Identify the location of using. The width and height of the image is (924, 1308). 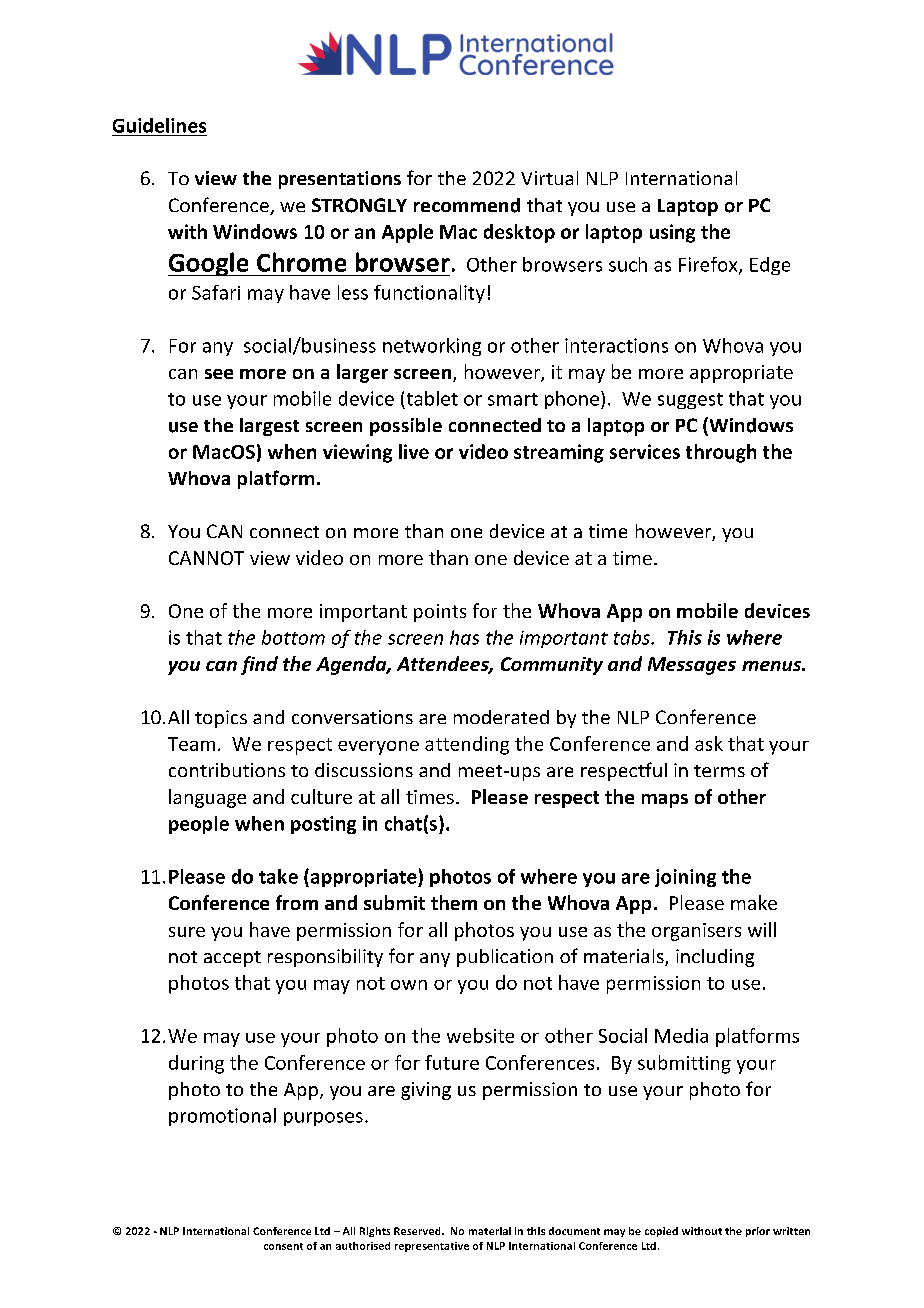
(672, 233).
